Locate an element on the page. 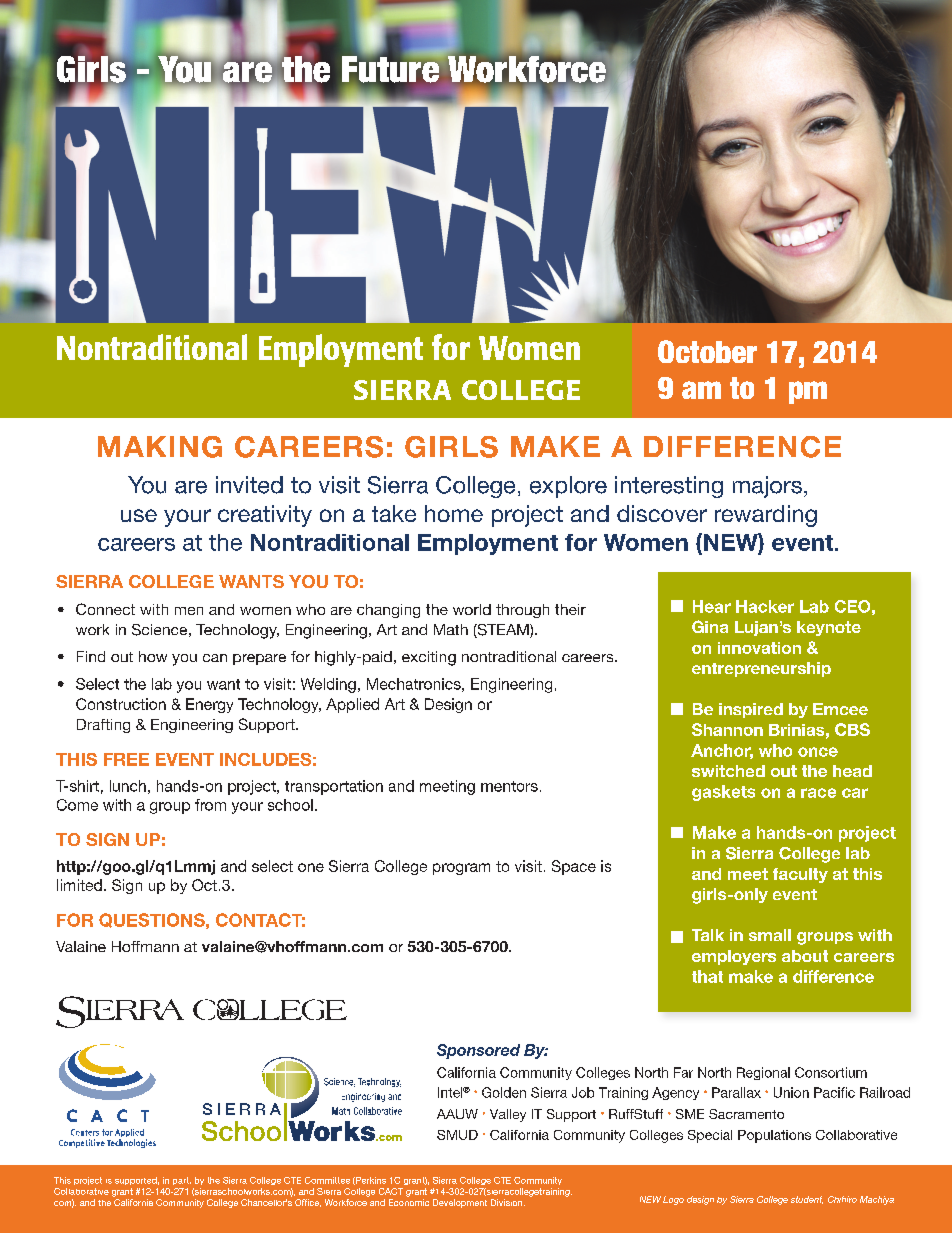 The width and height of the image is (952, 1233). Math is located at coordinates (451, 629).
